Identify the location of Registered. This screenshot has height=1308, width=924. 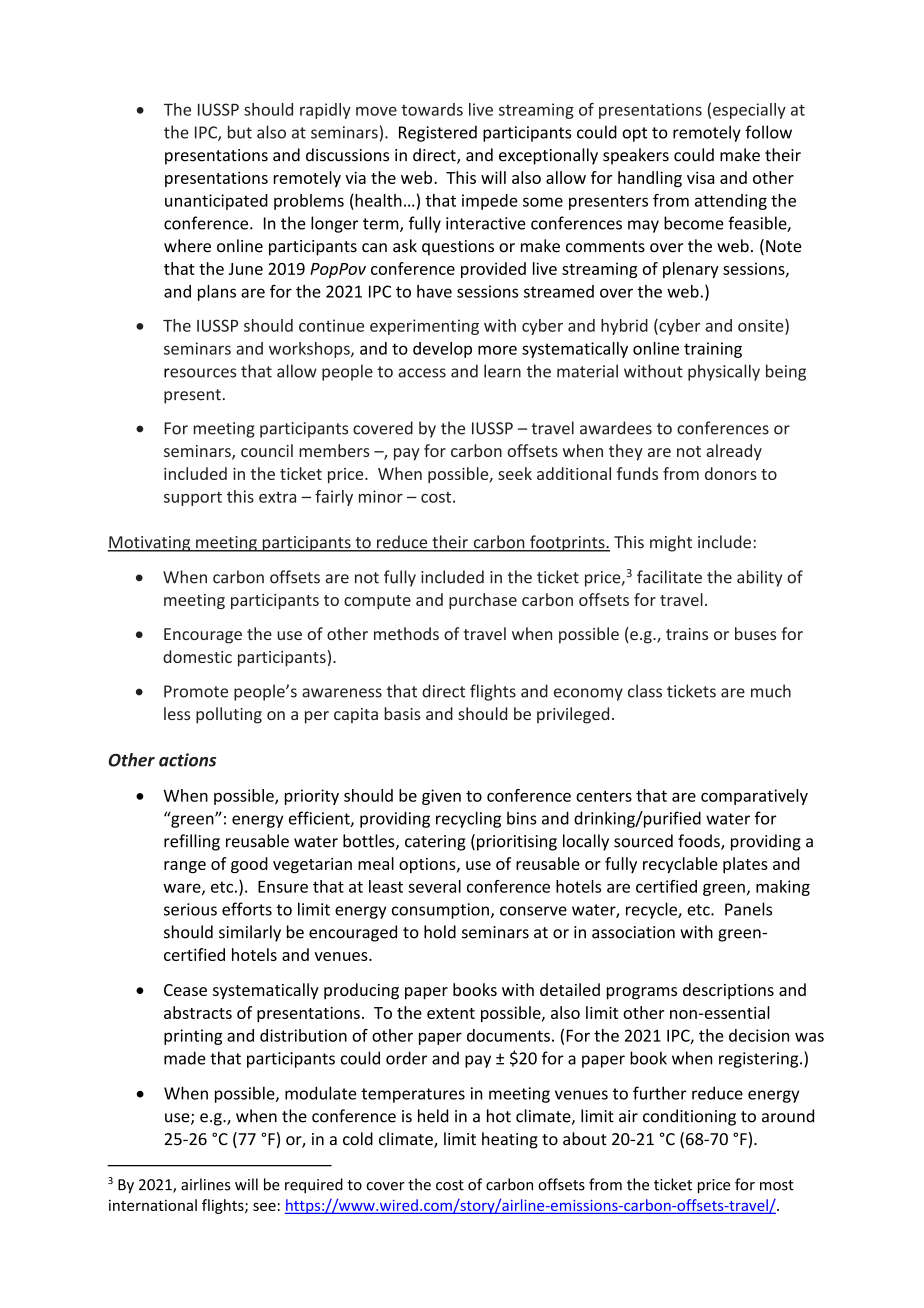
(438, 133).
